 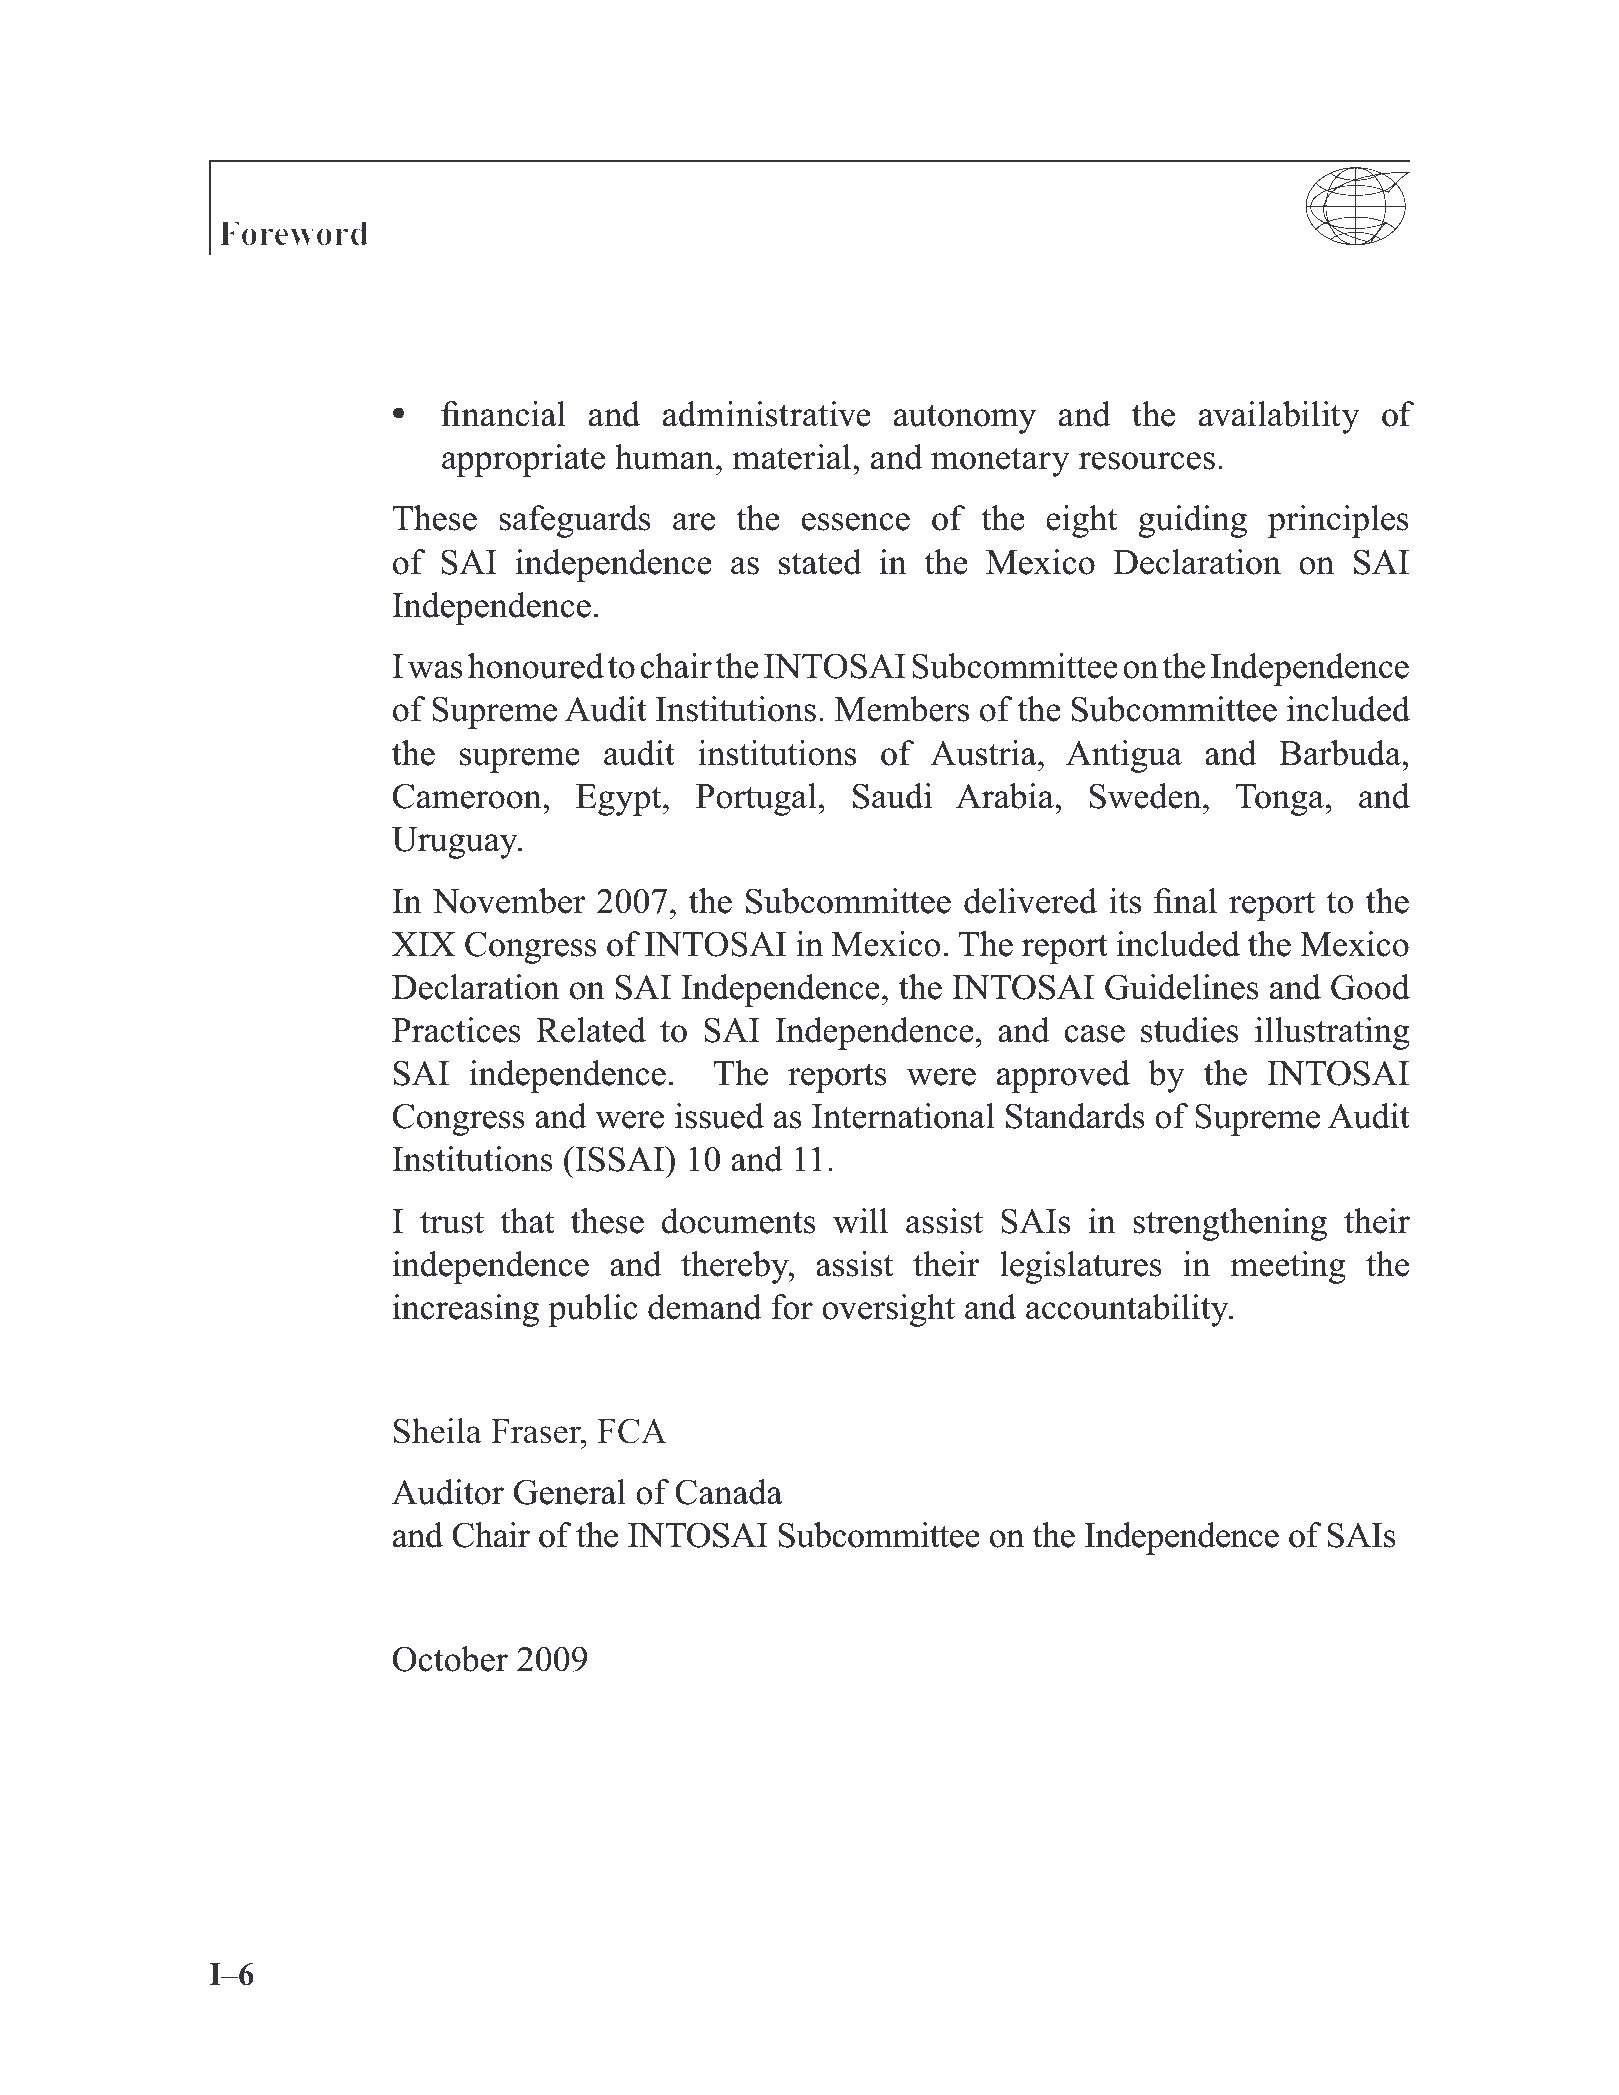 What do you see at coordinates (466, 1310) in the screenshot?
I see `increasing` at bounding box center [466, 1310].
